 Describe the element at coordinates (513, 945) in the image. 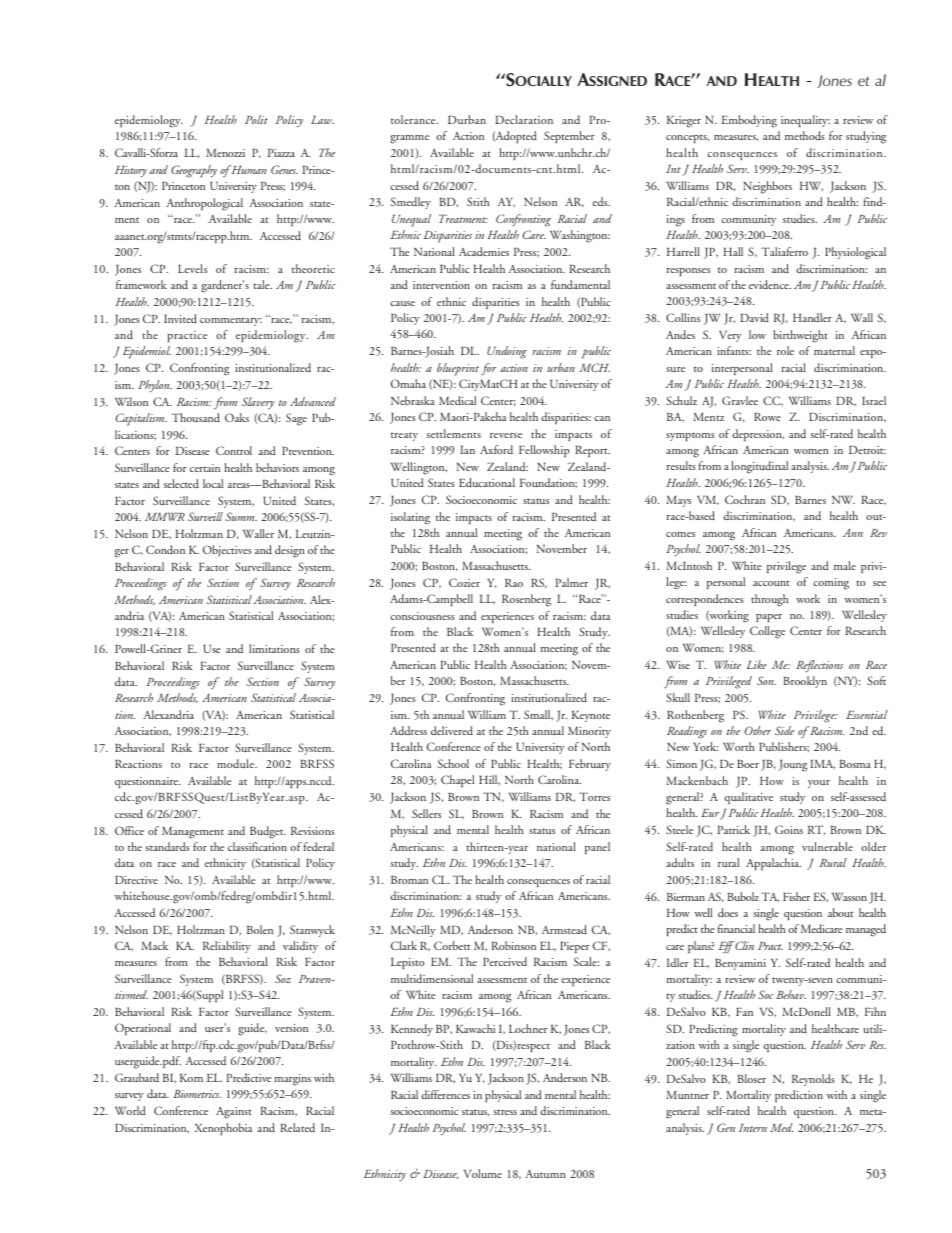

I see `Robinson` at that location.
